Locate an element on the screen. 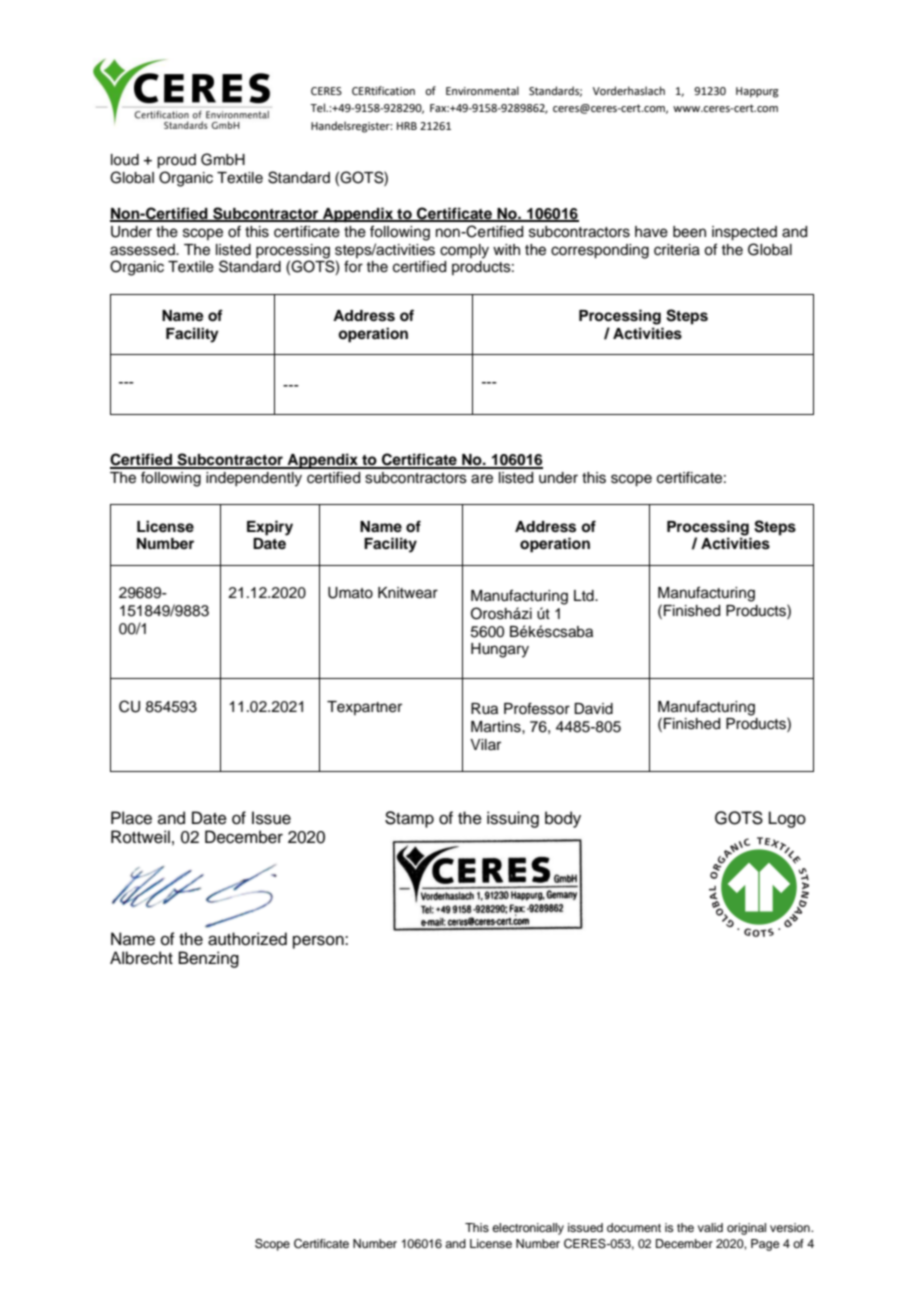 Image resolution: width=924 pixels, height=1308 pixels. Hungary is located at coordinates (500, 650).
